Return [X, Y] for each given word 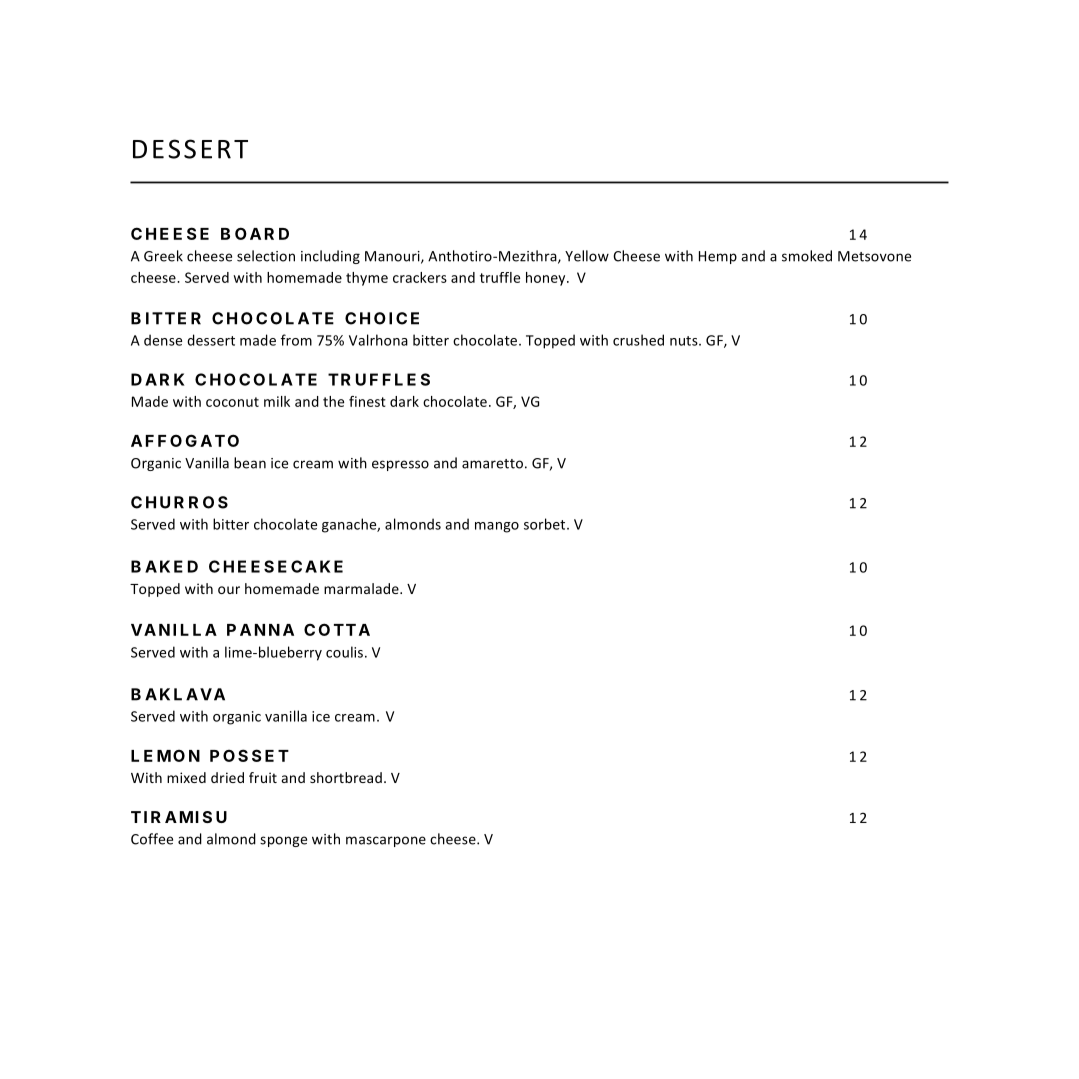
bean [250, 463]
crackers [420, 277]
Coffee [152, 839]
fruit [263, 777]
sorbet [546, 524]
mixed [186, 777]
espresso [400, 465]
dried [227, 777]
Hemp [718, 257]
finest [367, 401]
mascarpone [386, 841]
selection [266, 256]
